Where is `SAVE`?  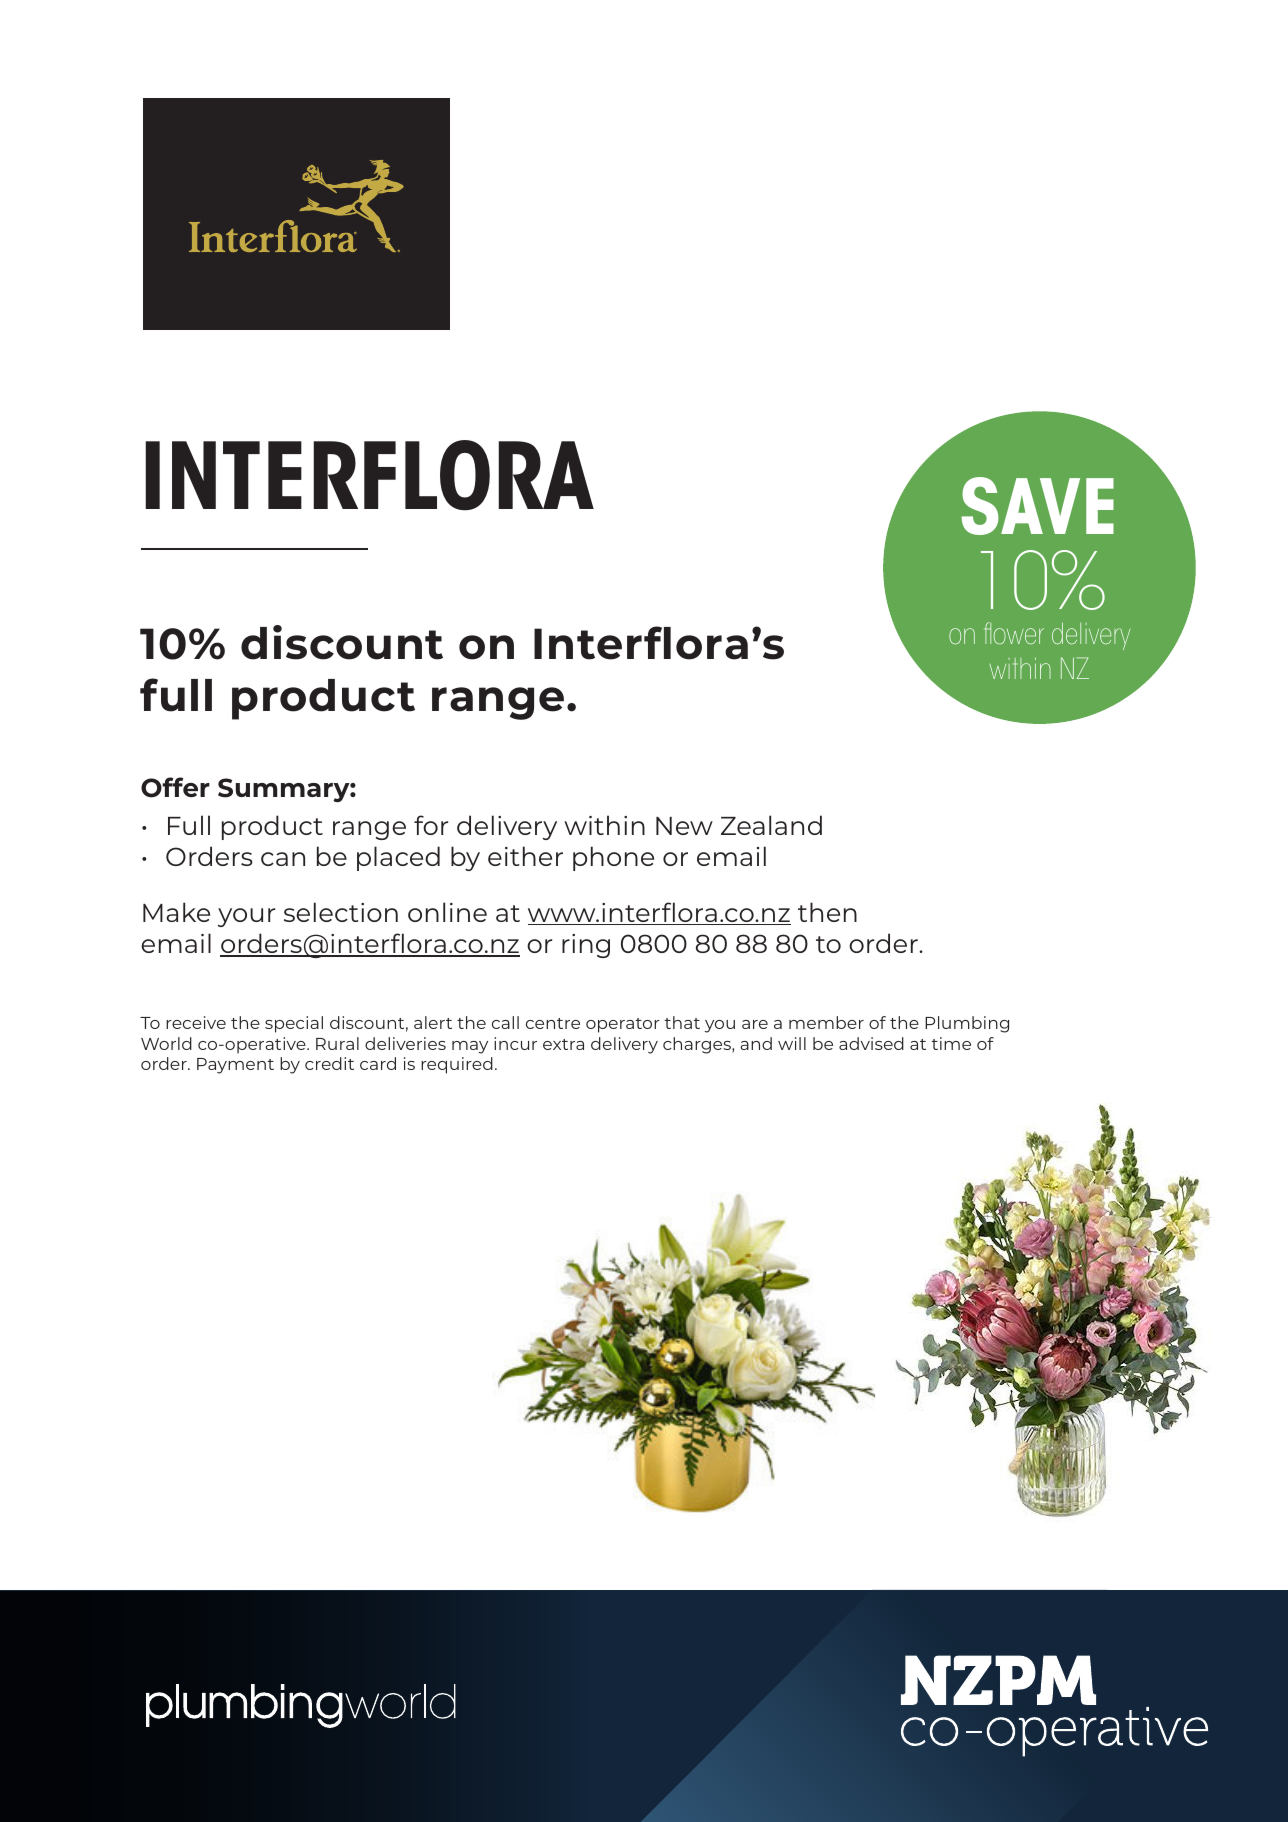
SAVE is located at coordinates (1037, 506).
